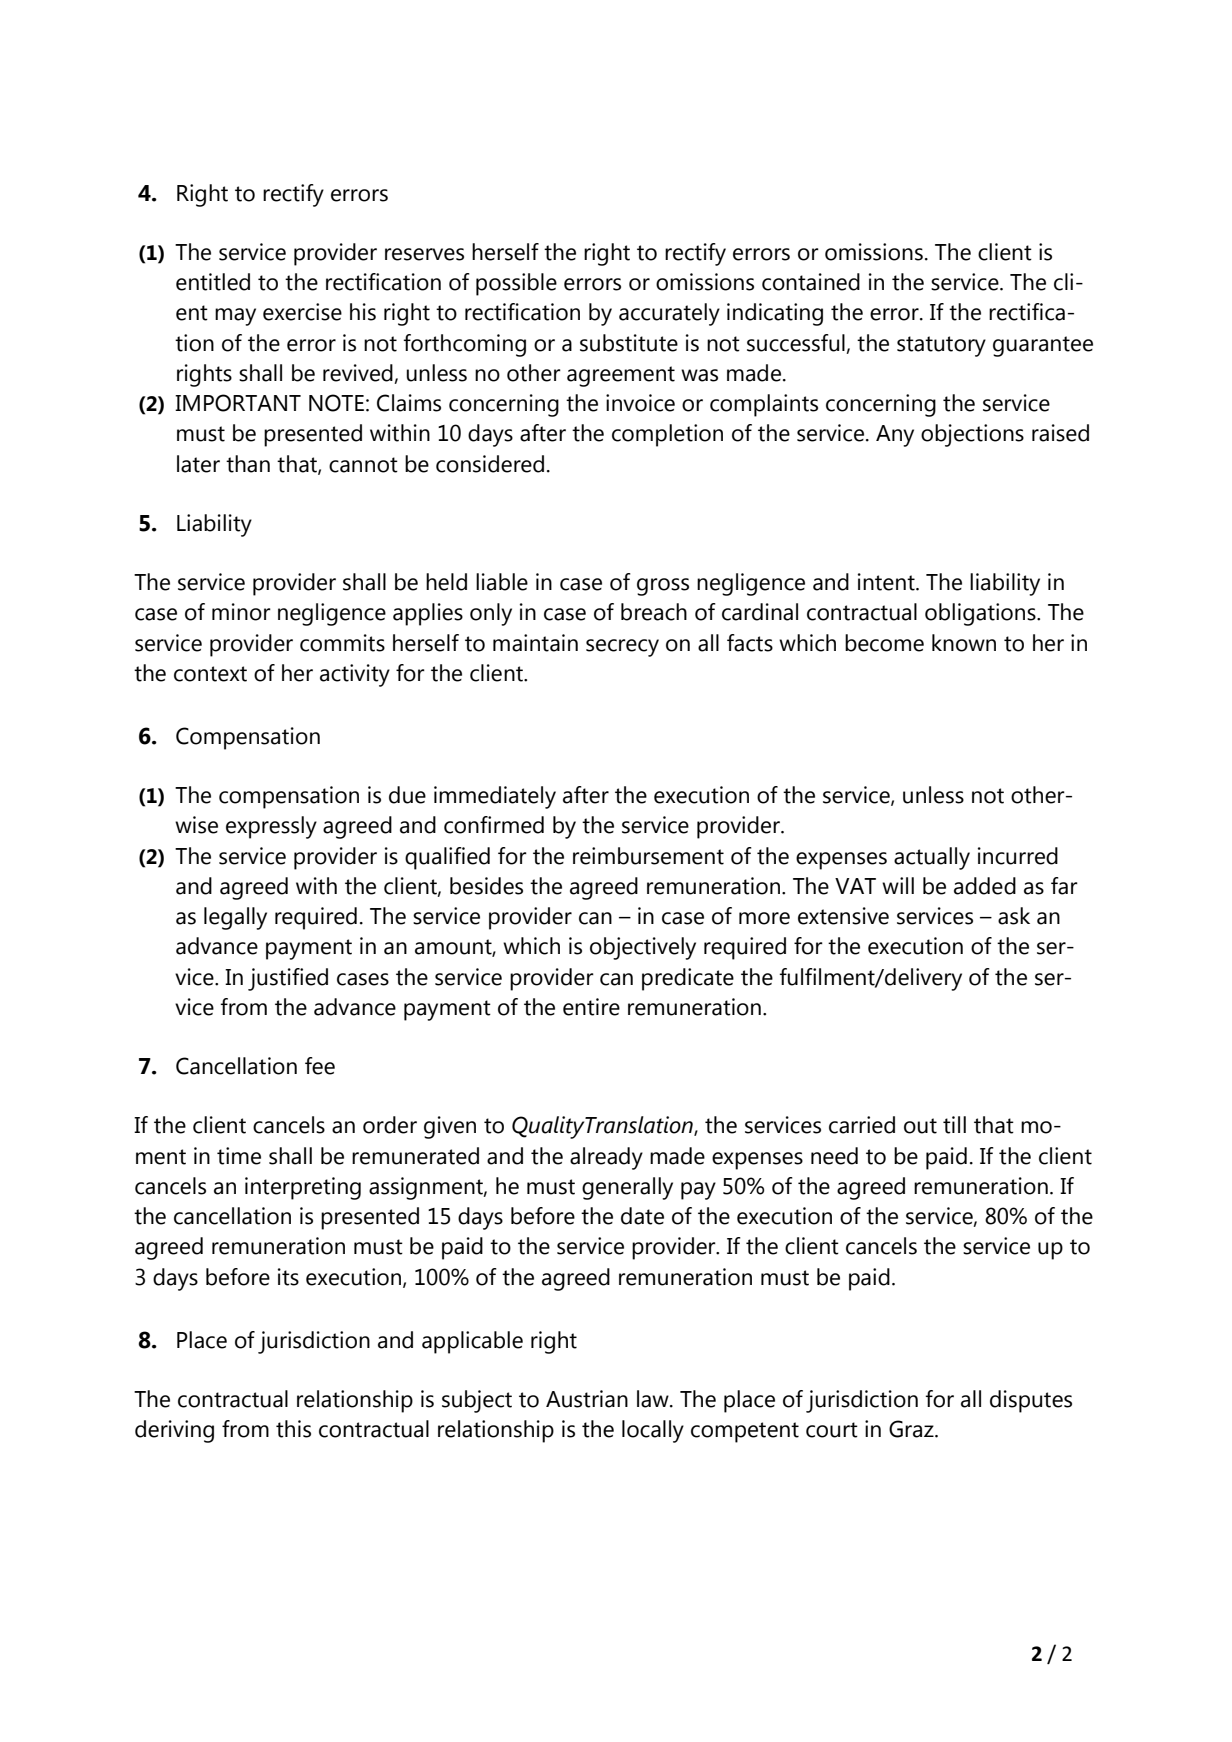 This screenshot has width=1232, height=1742. I want to click on secrecy, so click(622, 648).
